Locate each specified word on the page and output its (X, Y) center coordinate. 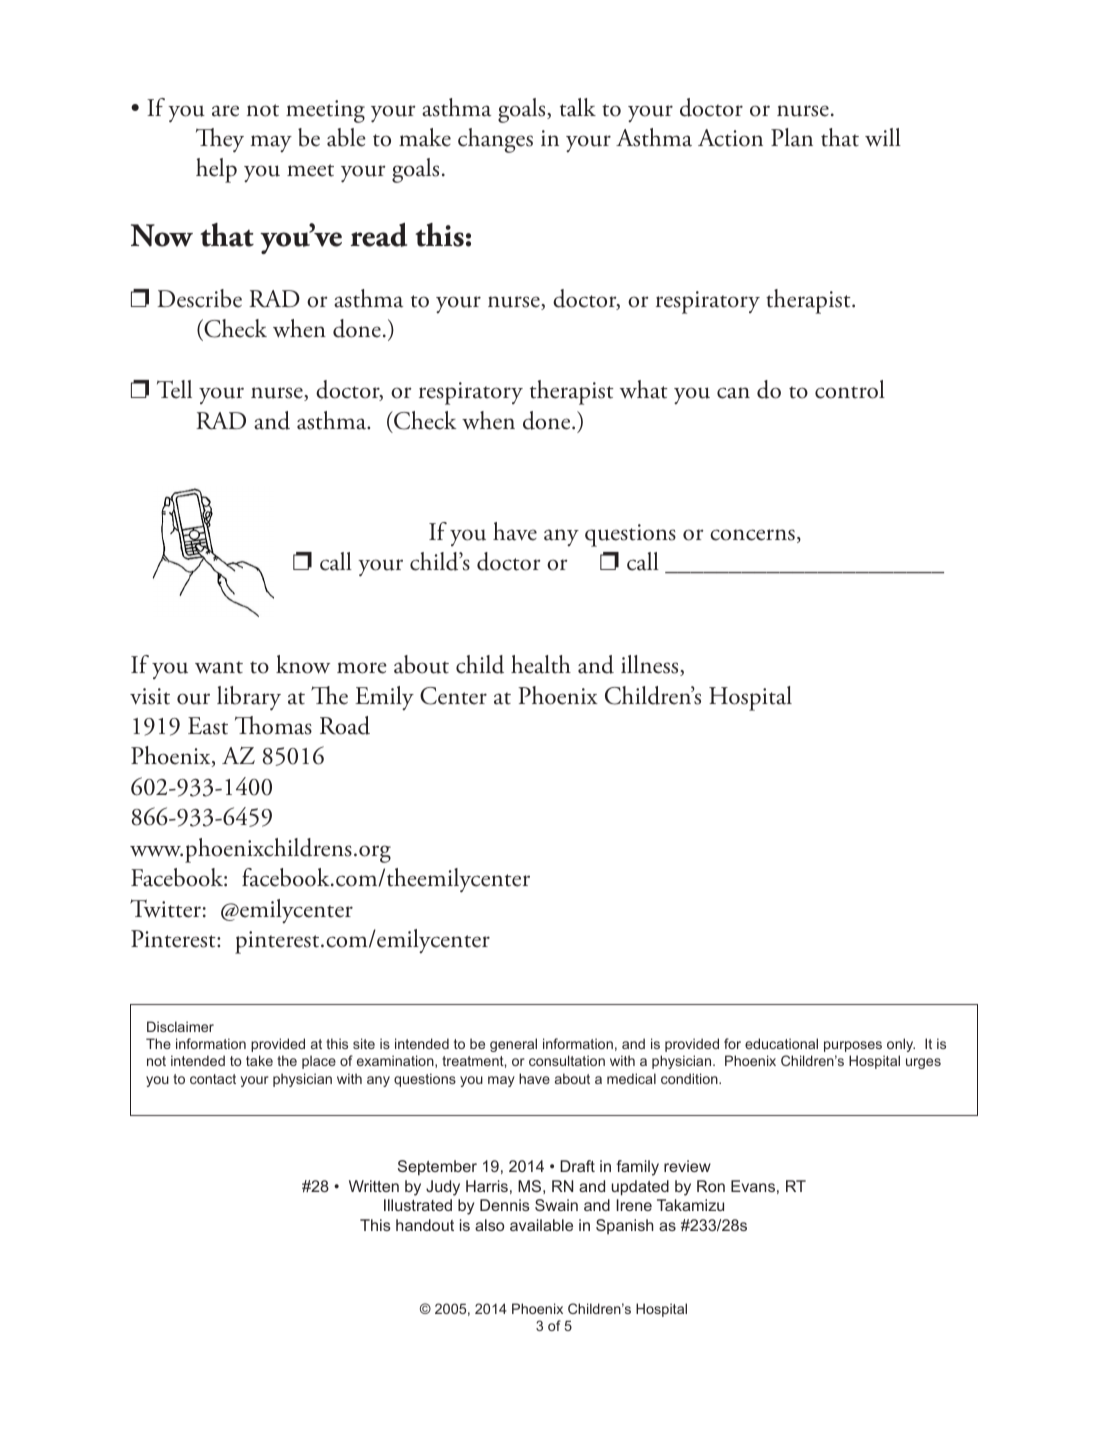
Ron (711, 1186)
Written (374, 1186)
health (541, 664)
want (219, 667)
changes (495, 140)
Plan (792, 137)
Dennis (505, 1205)
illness (651, 665)
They (220, 140)
